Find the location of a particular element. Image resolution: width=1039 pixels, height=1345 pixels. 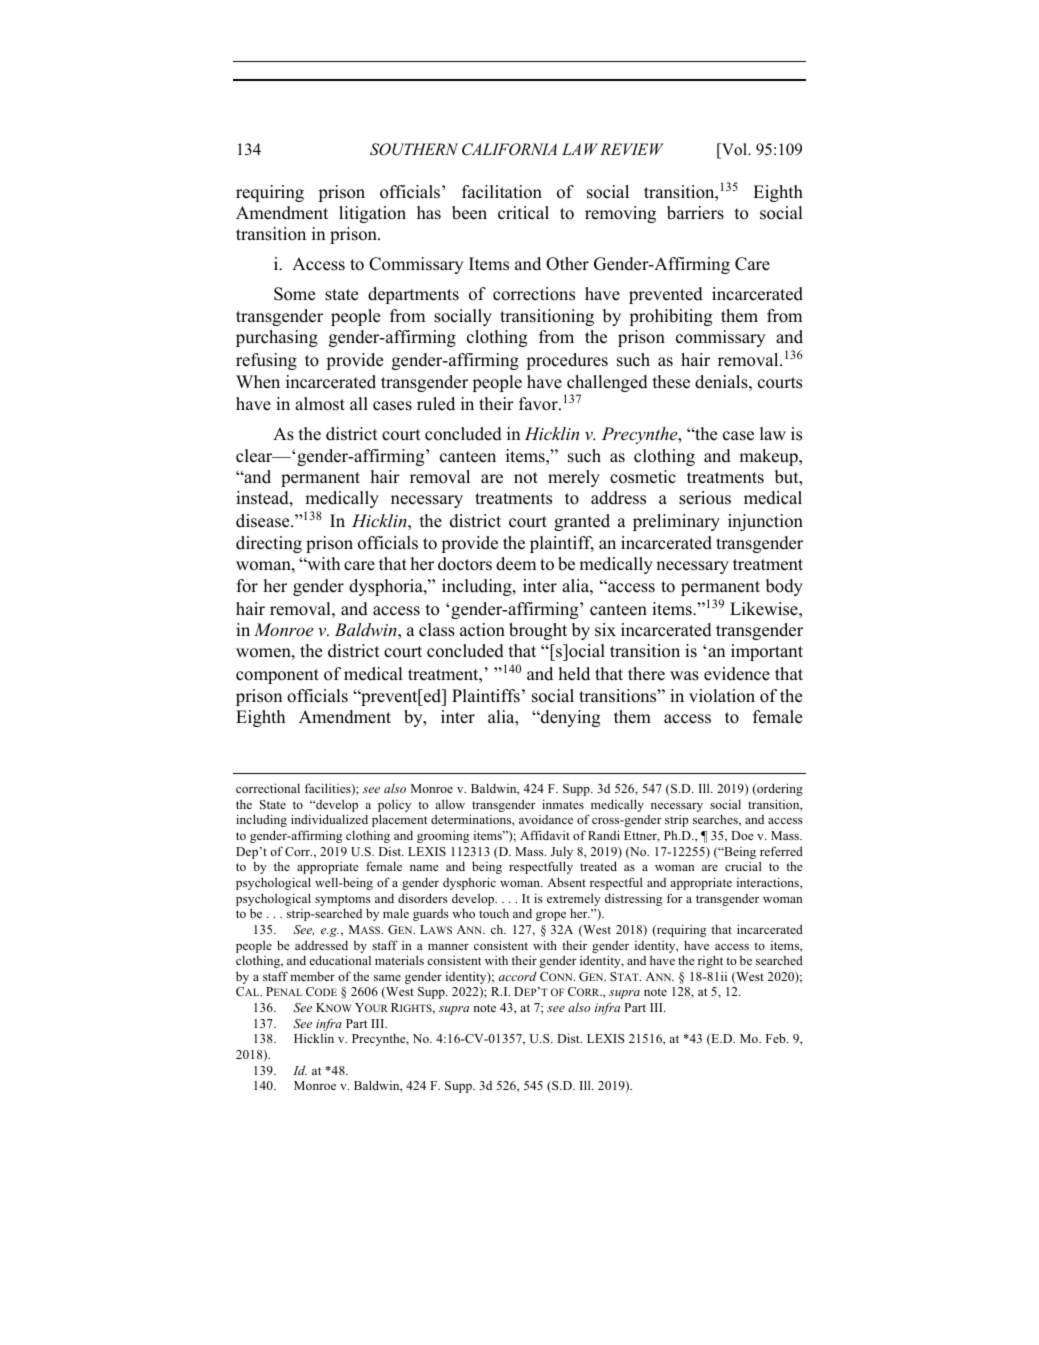

Vol is located at coordinates (734, 150).
